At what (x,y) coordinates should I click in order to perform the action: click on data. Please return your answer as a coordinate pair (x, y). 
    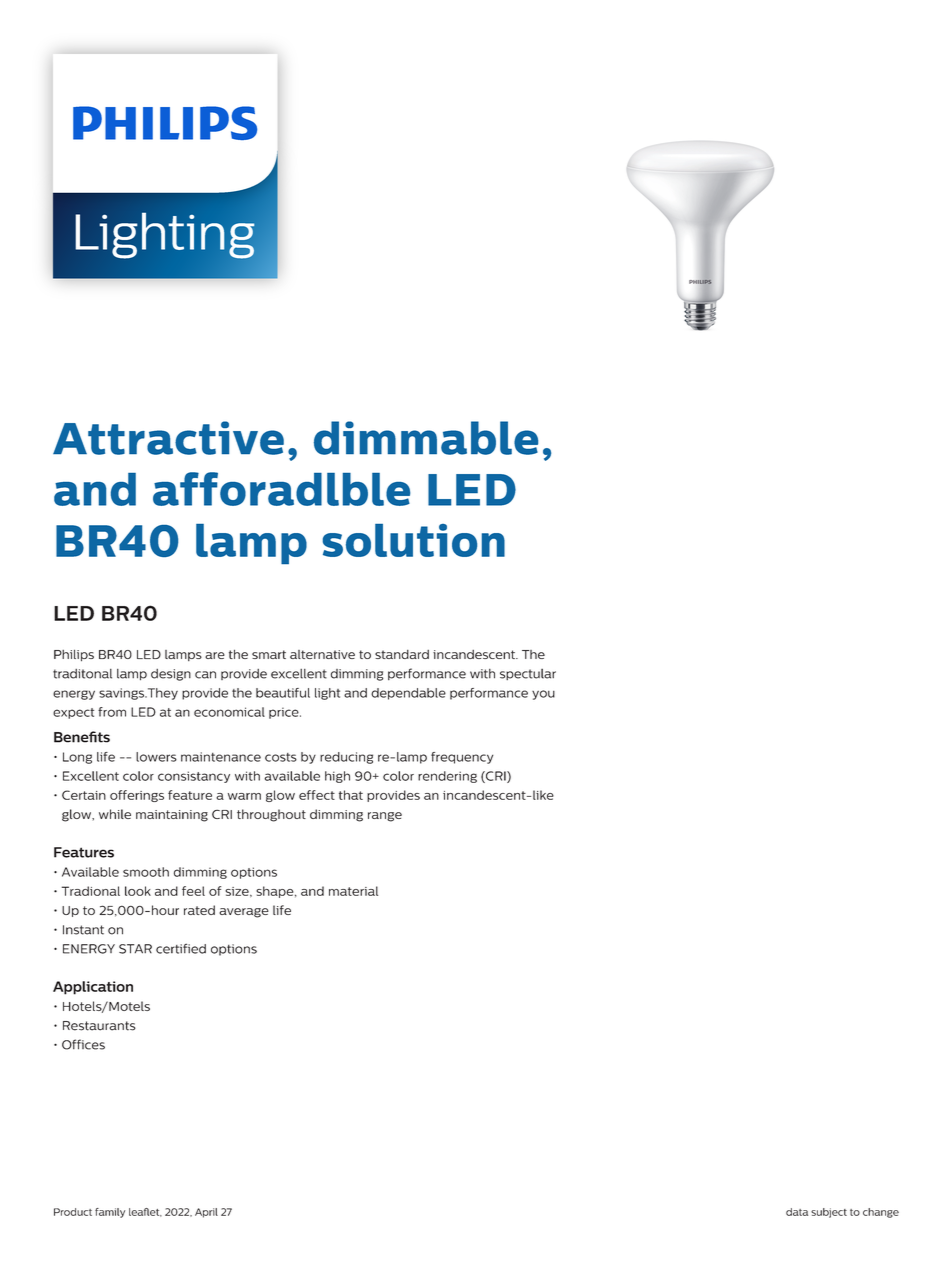
    Looking at the image, I should click on (797, 1212).
